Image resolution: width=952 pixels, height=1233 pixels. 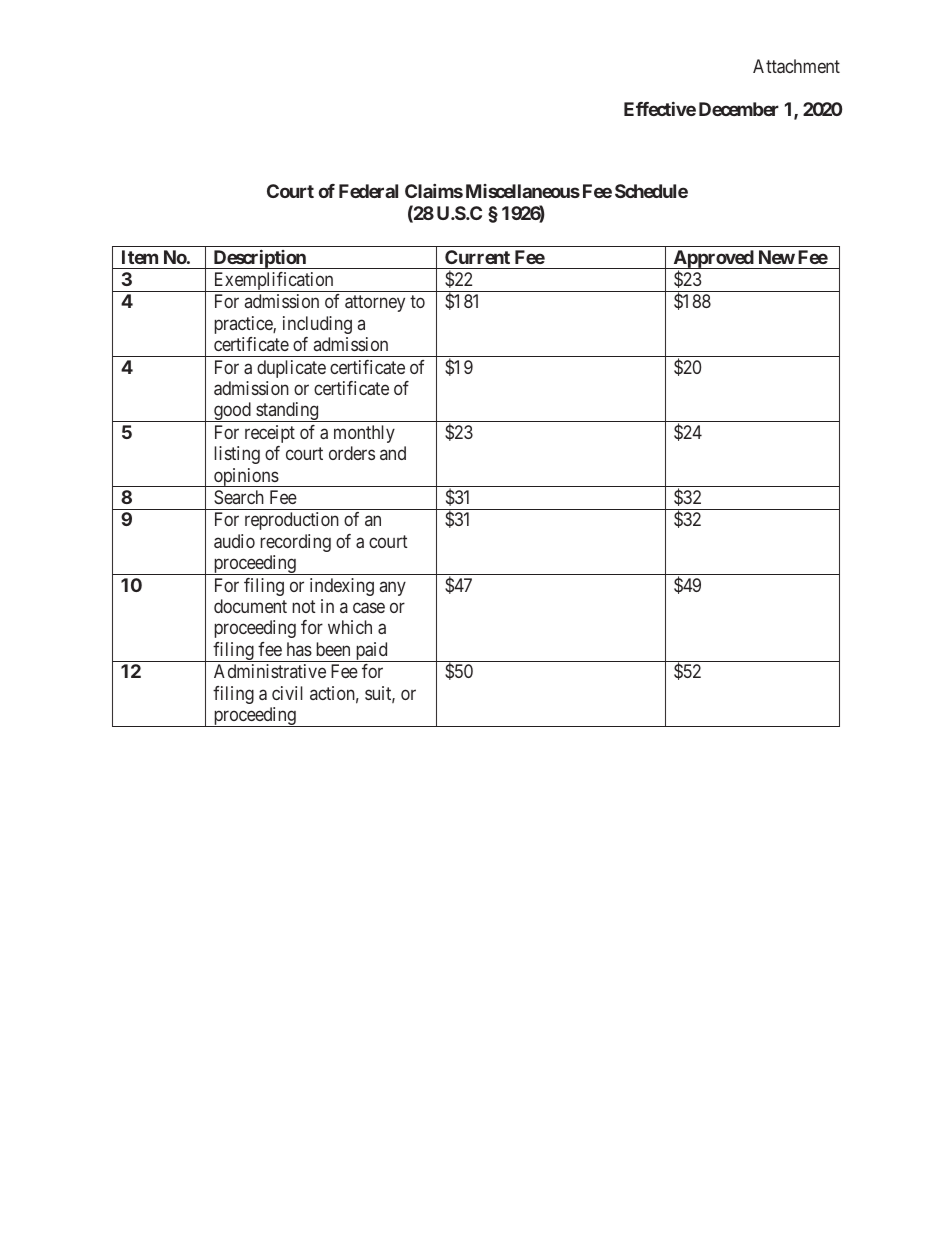 I want to click on monthly, so click(x=364, y=434).
